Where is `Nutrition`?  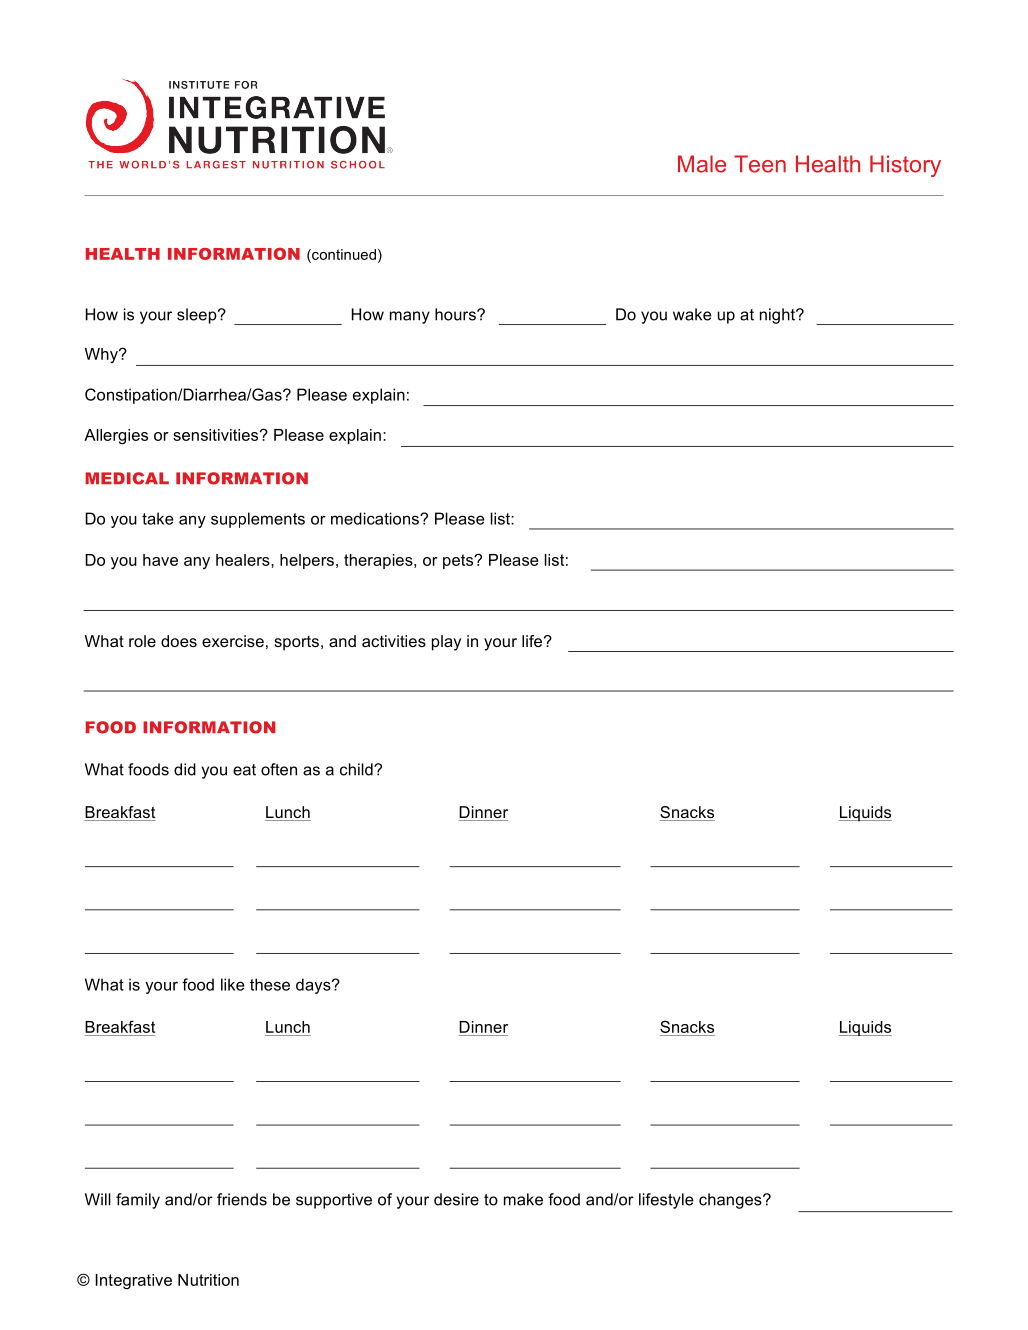
Nutrition is located at coordinates (208, 1280).
